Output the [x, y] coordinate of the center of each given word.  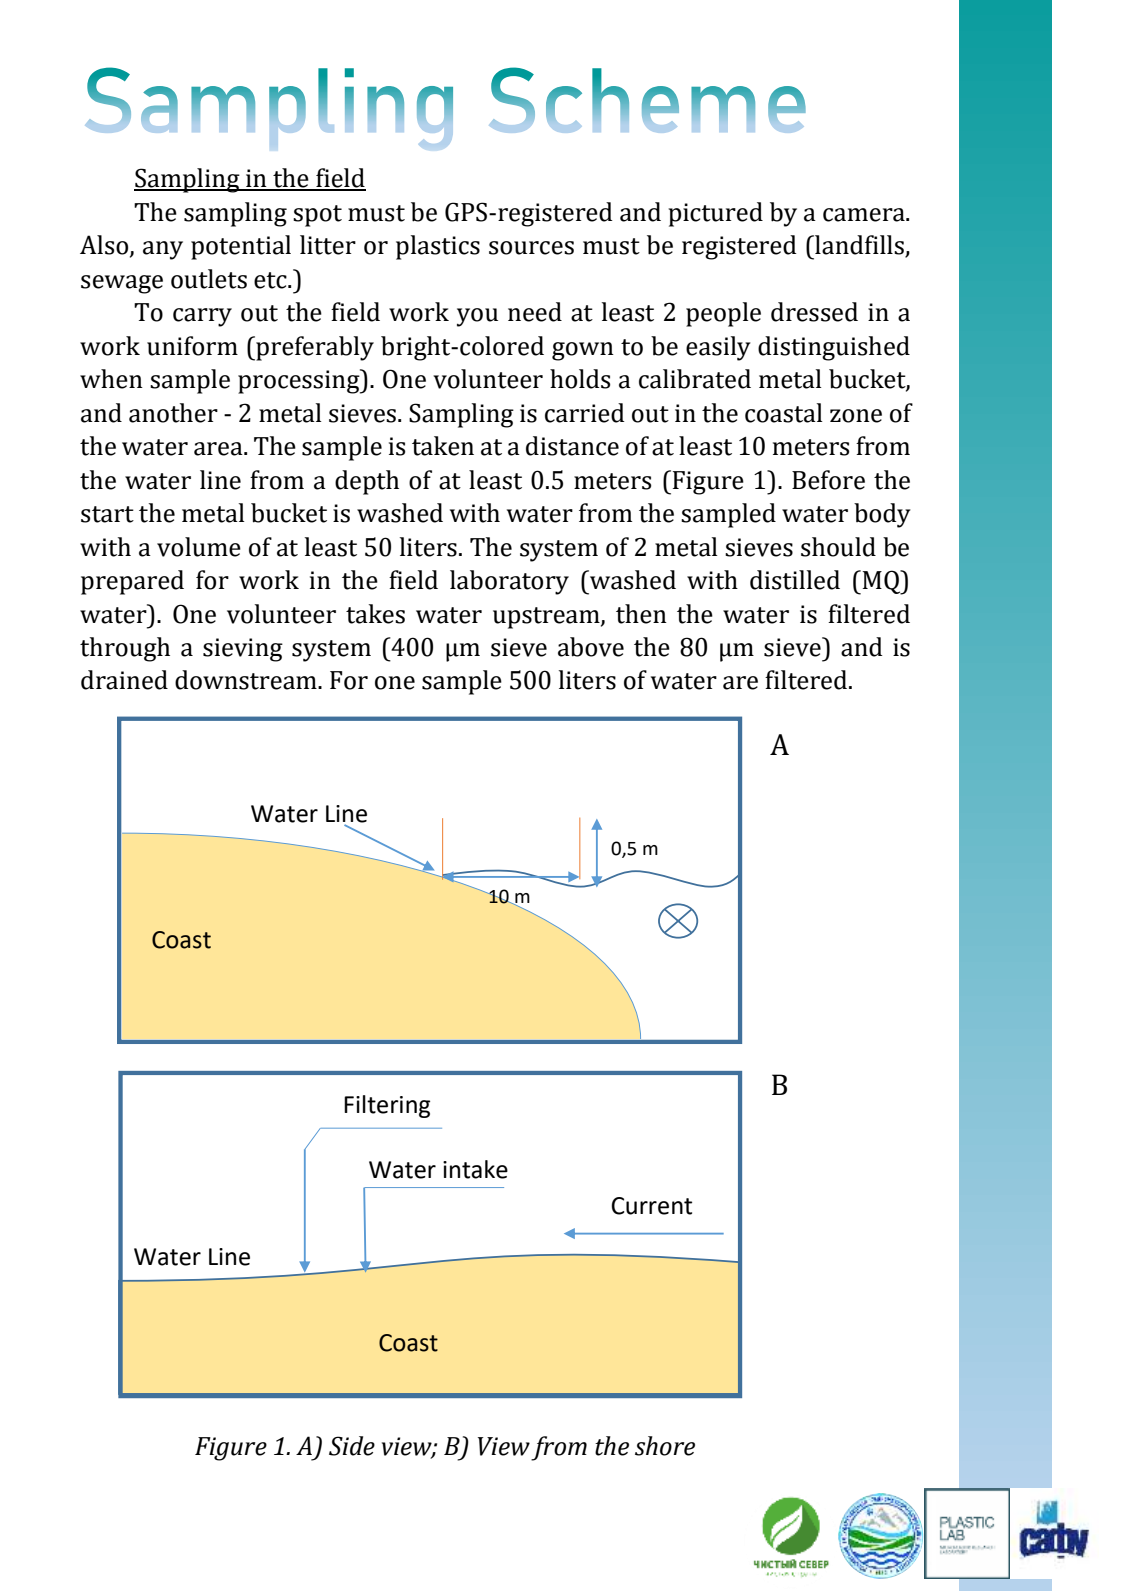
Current [651, 1206]
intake [475, 1169]
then [641, 614]
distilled [795, 580]
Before [828, 480]
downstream [247, 680]
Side [352, 1446]
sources [531, 248]
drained [124, 680]
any [163, 250]
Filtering [387, 1106]
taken [443, 446]
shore [665, 1446]
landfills [859, 246]
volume [199, 547]
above [591, 647]
